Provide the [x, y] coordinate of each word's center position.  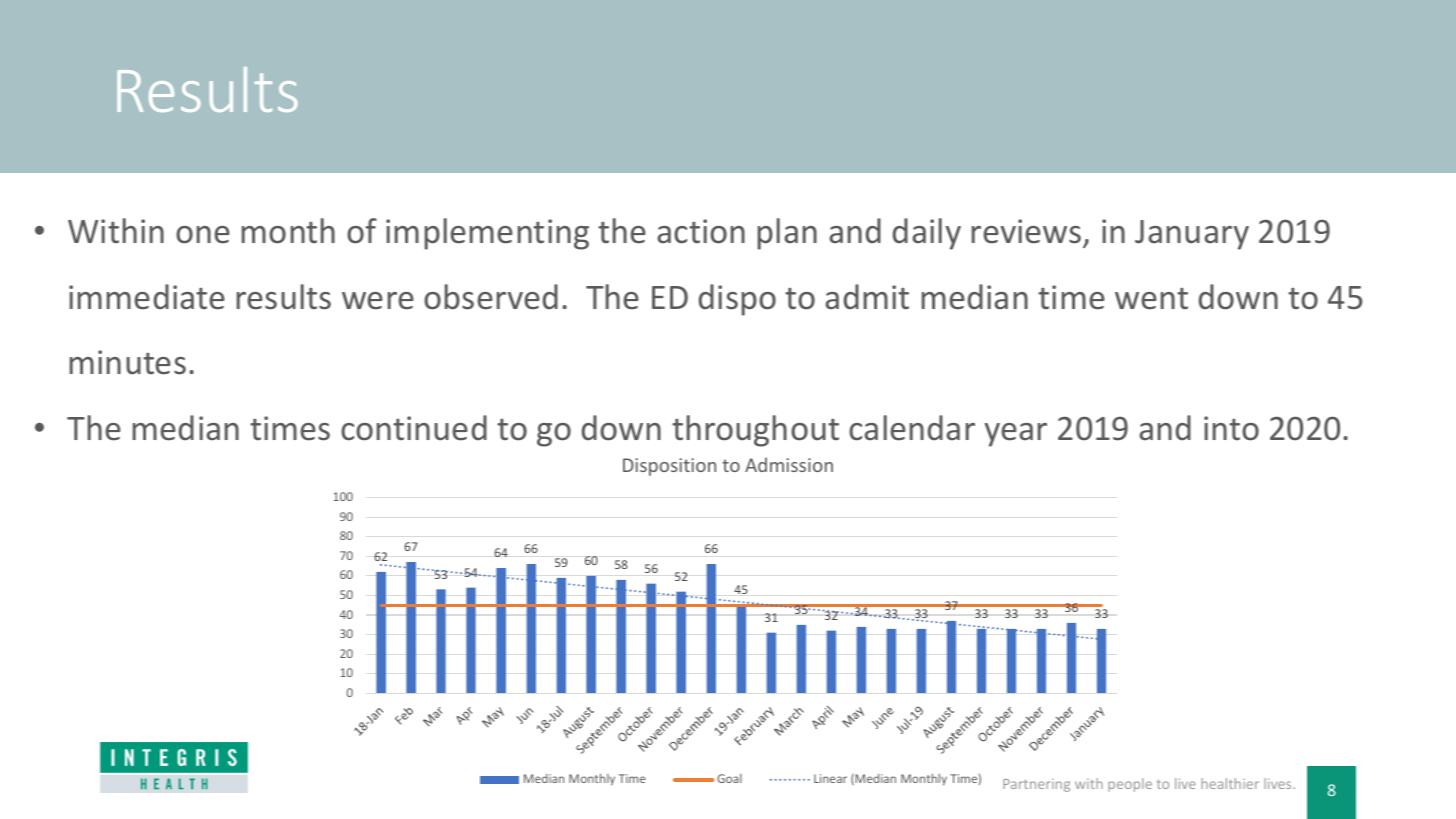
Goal [729, 778]
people [1130, 785]
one [203, 235]
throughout [755, 431]
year [1016, 435]
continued [414, 428]
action [701, 231]
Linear [830, 778]
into [1231, 428]
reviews [1026, 231]
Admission [789, 464]
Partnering [1036, 785]
